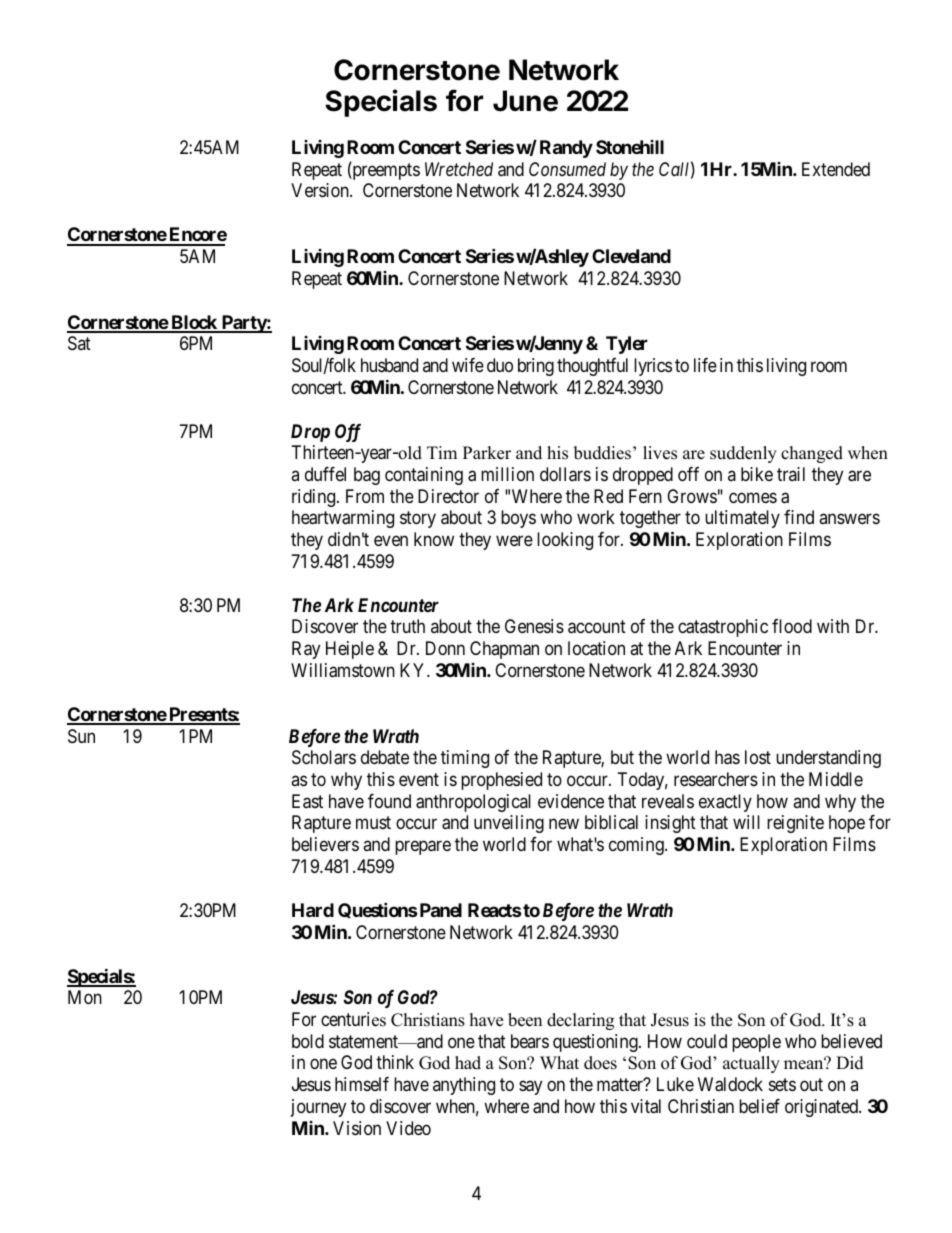 The width and height of the screenshot is (952, 1233). Describe the element at coordinates (321, 190) in the screenshot. I see `Version` at that location.
